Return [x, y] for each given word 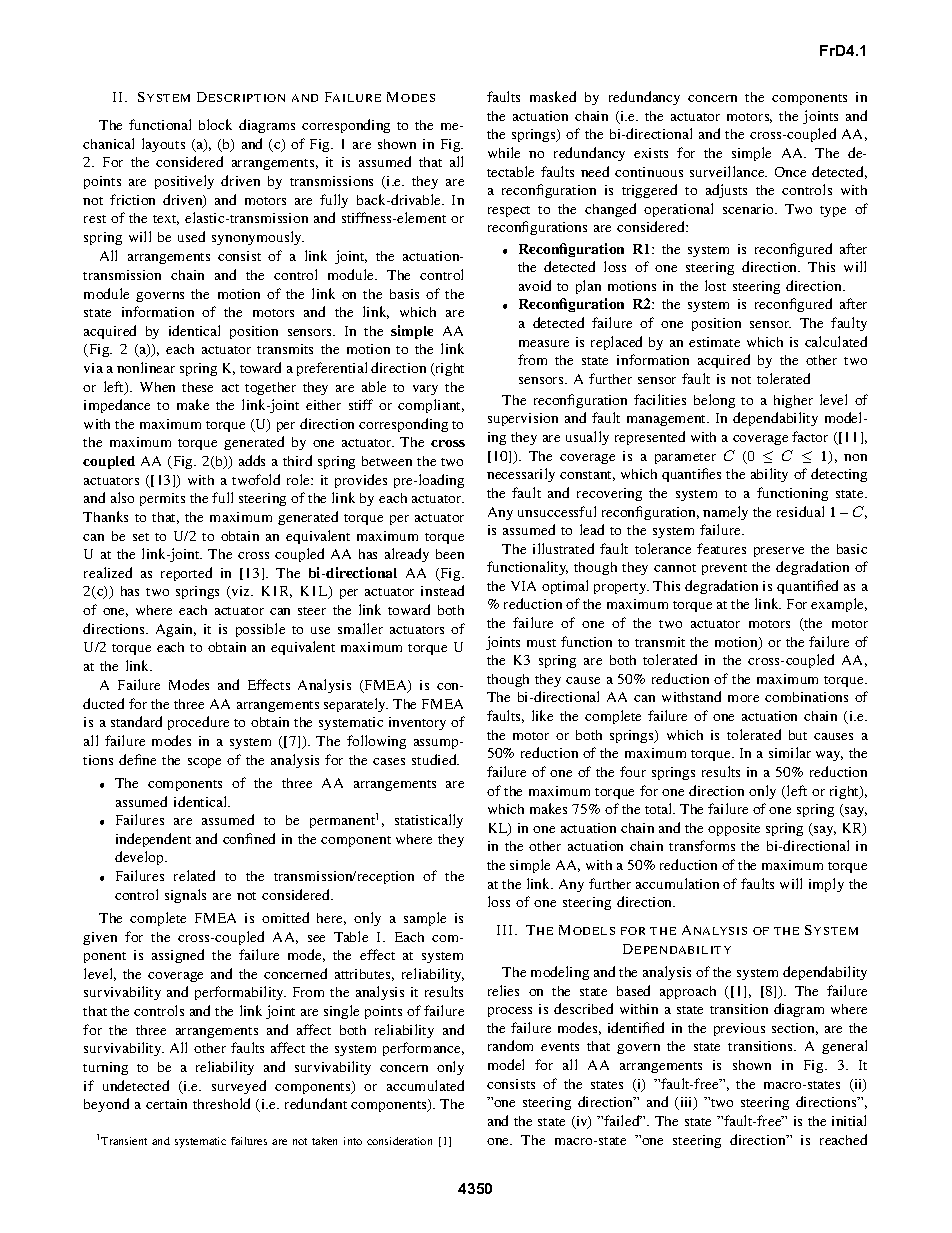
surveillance [728, 171]
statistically [429, 821]
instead [442, 590]
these [197, 387]
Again [176, 630]
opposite [734, 829]
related [194, 875]
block [215, 124]
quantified [807, 587]
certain [166, 1104]
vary [425, 390]
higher [793, 401]
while [504, 152]
